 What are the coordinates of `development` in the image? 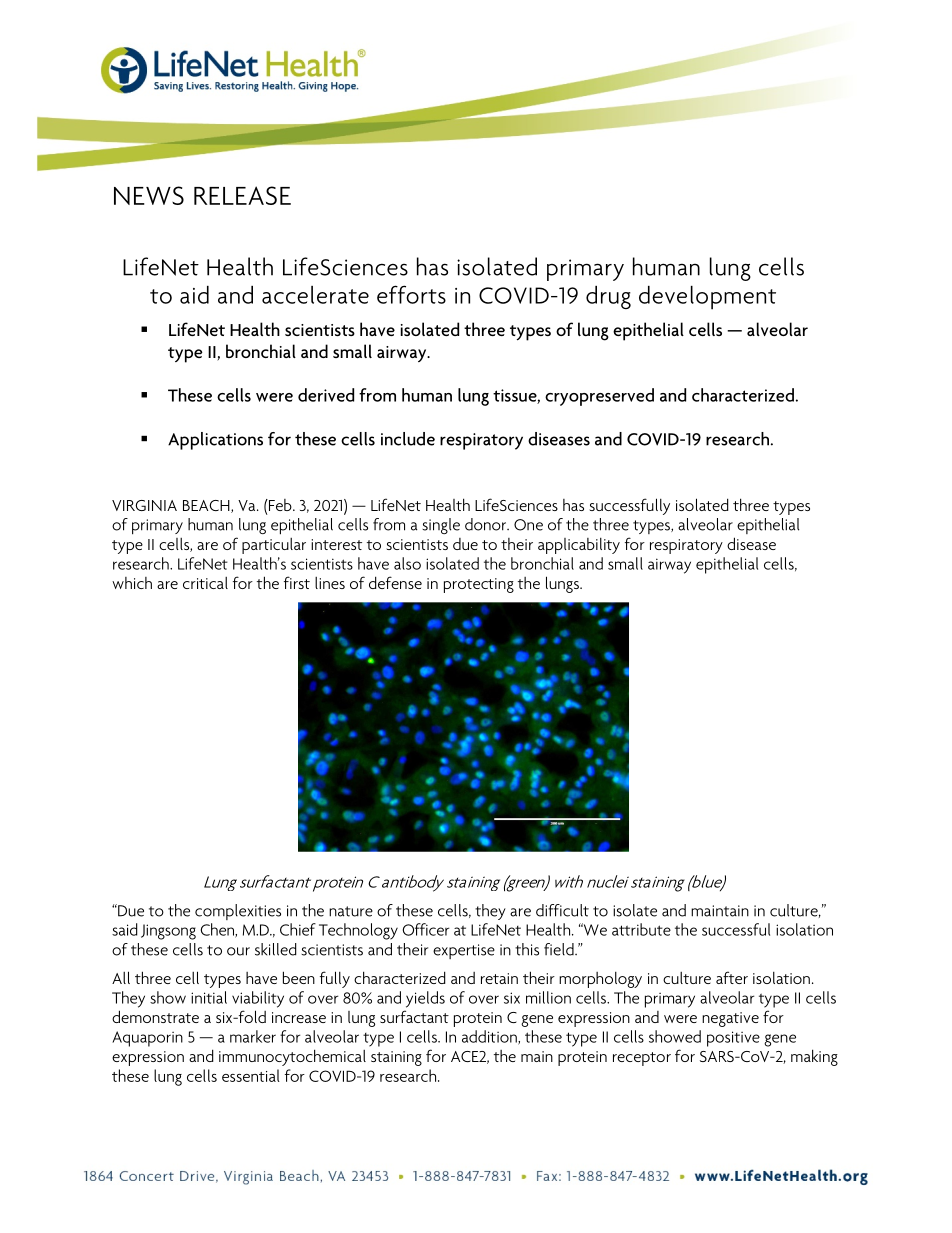 It's located at (707, 298).
